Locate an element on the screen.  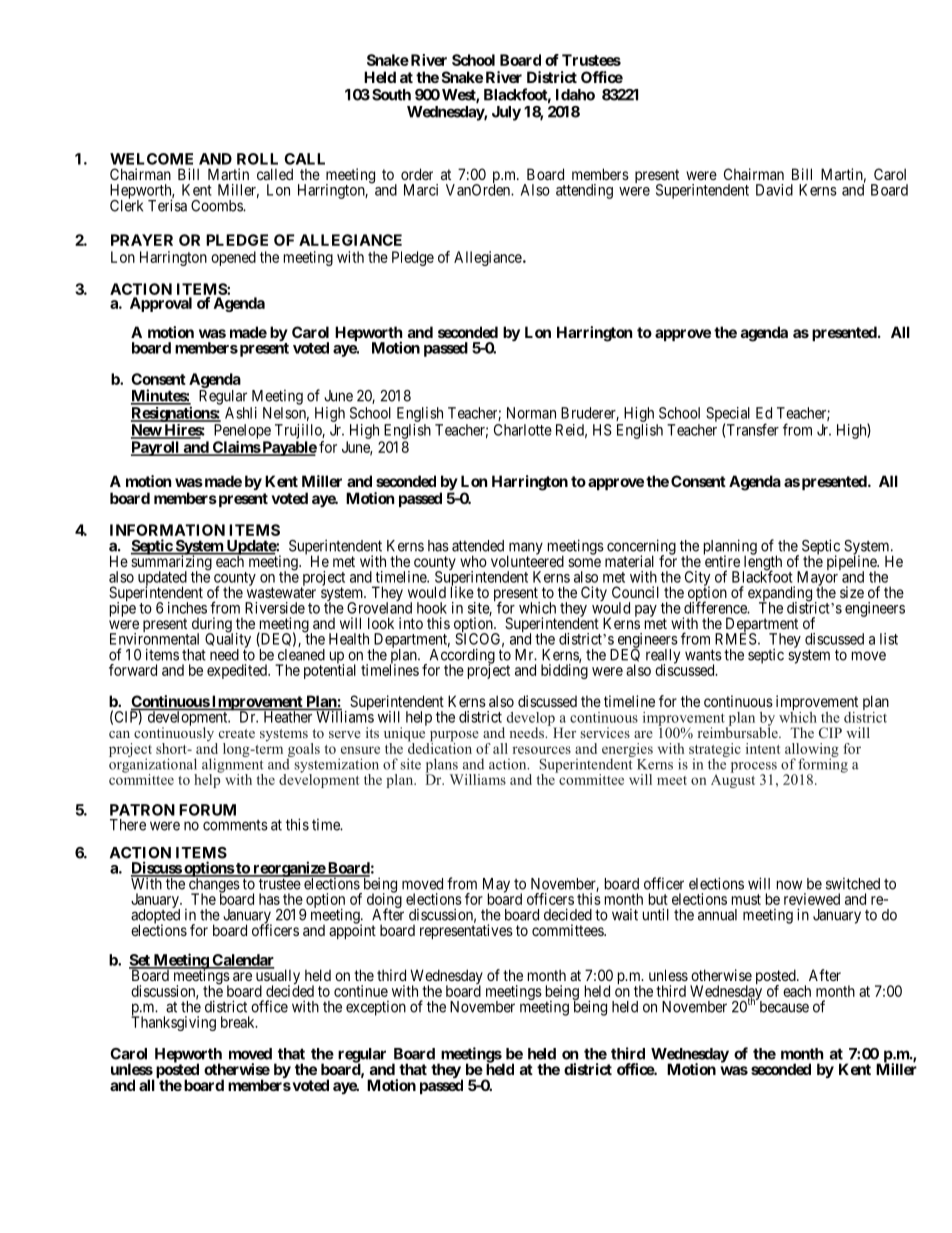
create is located at coordinates (237, 733).
